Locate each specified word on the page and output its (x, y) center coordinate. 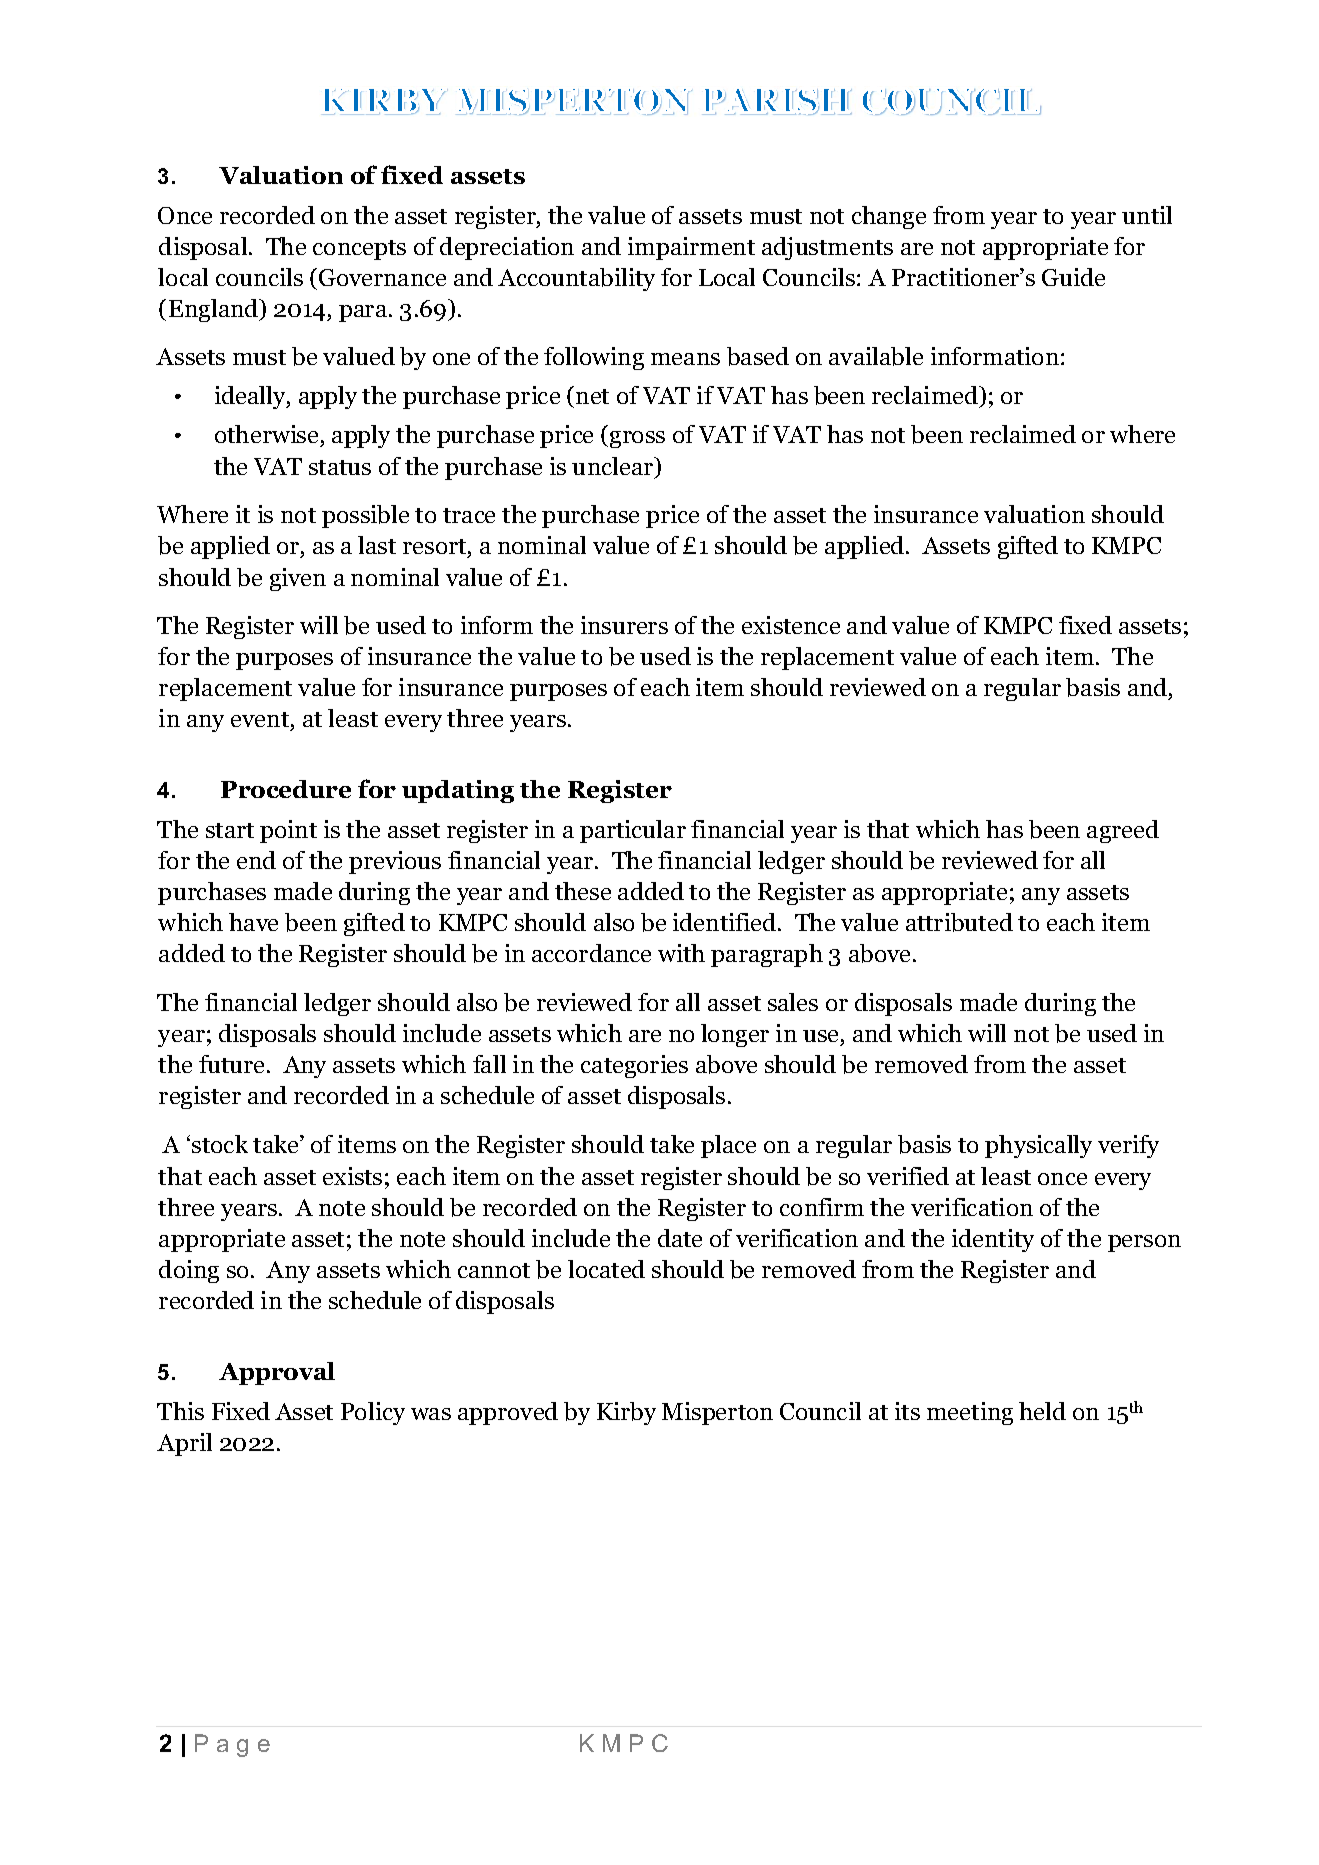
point (288, 831)
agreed (1123, 831)
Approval (277, 1373)
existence (791, 625)
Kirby (626, 1413)
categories (634, 1066)
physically (1038, 1146)
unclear (614, 467)
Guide (1073, 277)
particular (633, 831)
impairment (691, 248)
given (298, 579)
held (1042, 1411)
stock (220, 1144)
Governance (382, 277)
